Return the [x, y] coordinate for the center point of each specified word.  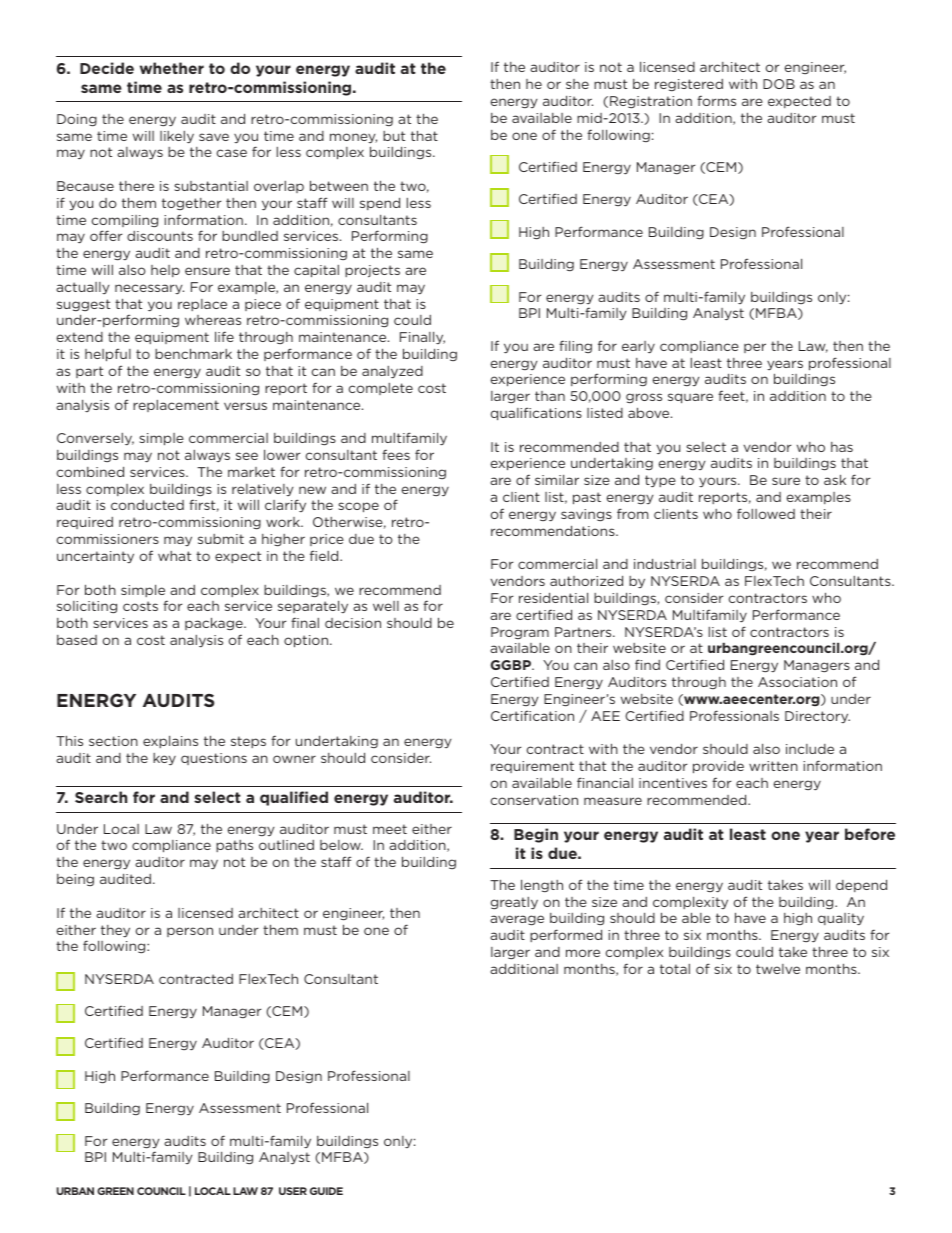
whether [172, 68]
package [215, 623]
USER [293, 1191]
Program [520, 633]
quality [841, 919]
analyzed [392, 372]
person [190, 932]
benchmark [193, 353]
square [690, 398]
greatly [514, 903]
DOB [779, 84]
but [394, 136]
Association [797, 682]
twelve [778, 969]
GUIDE [326, 1191]
